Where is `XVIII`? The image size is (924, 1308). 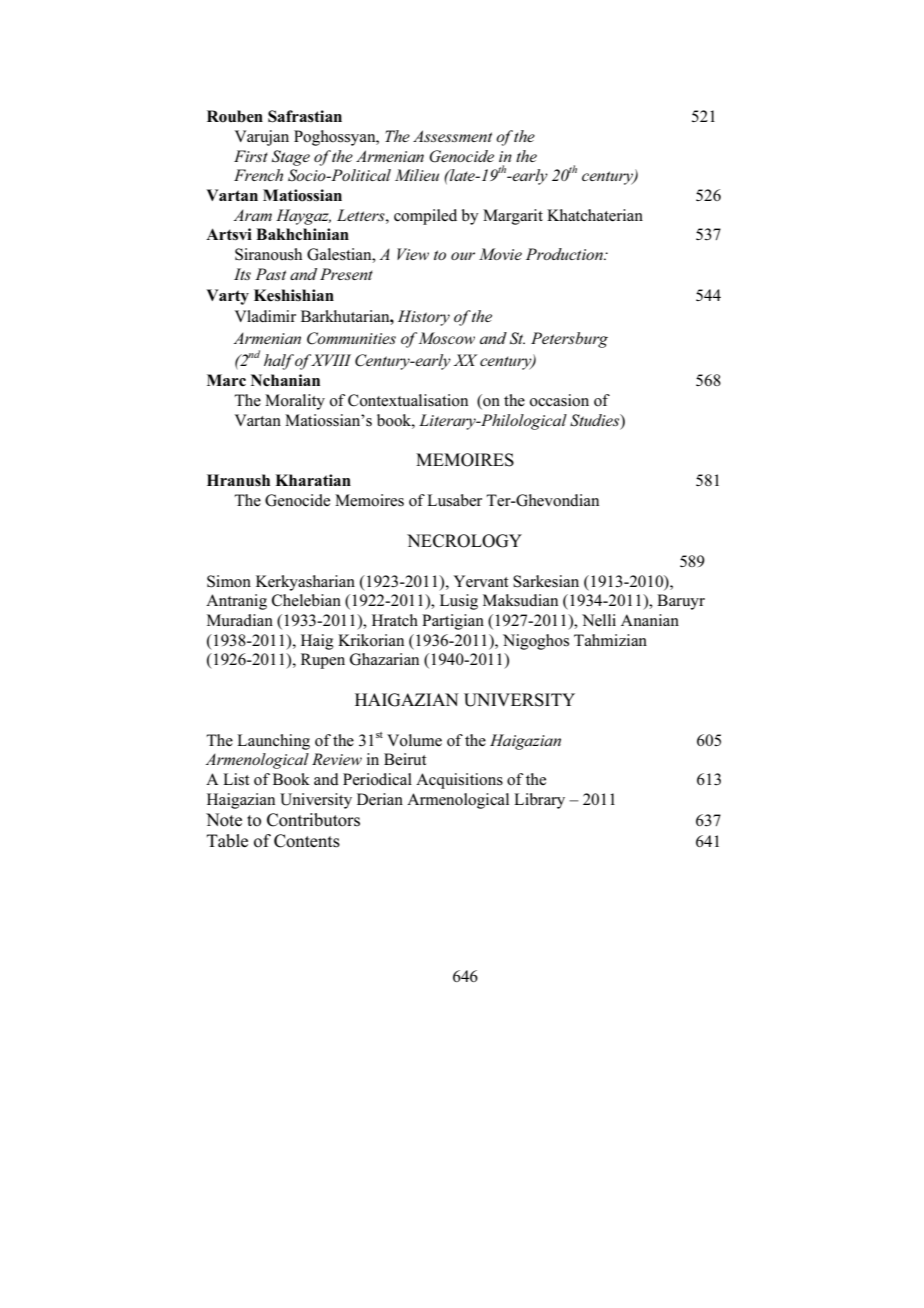 XVIII is located at coordinates (330, 360).
